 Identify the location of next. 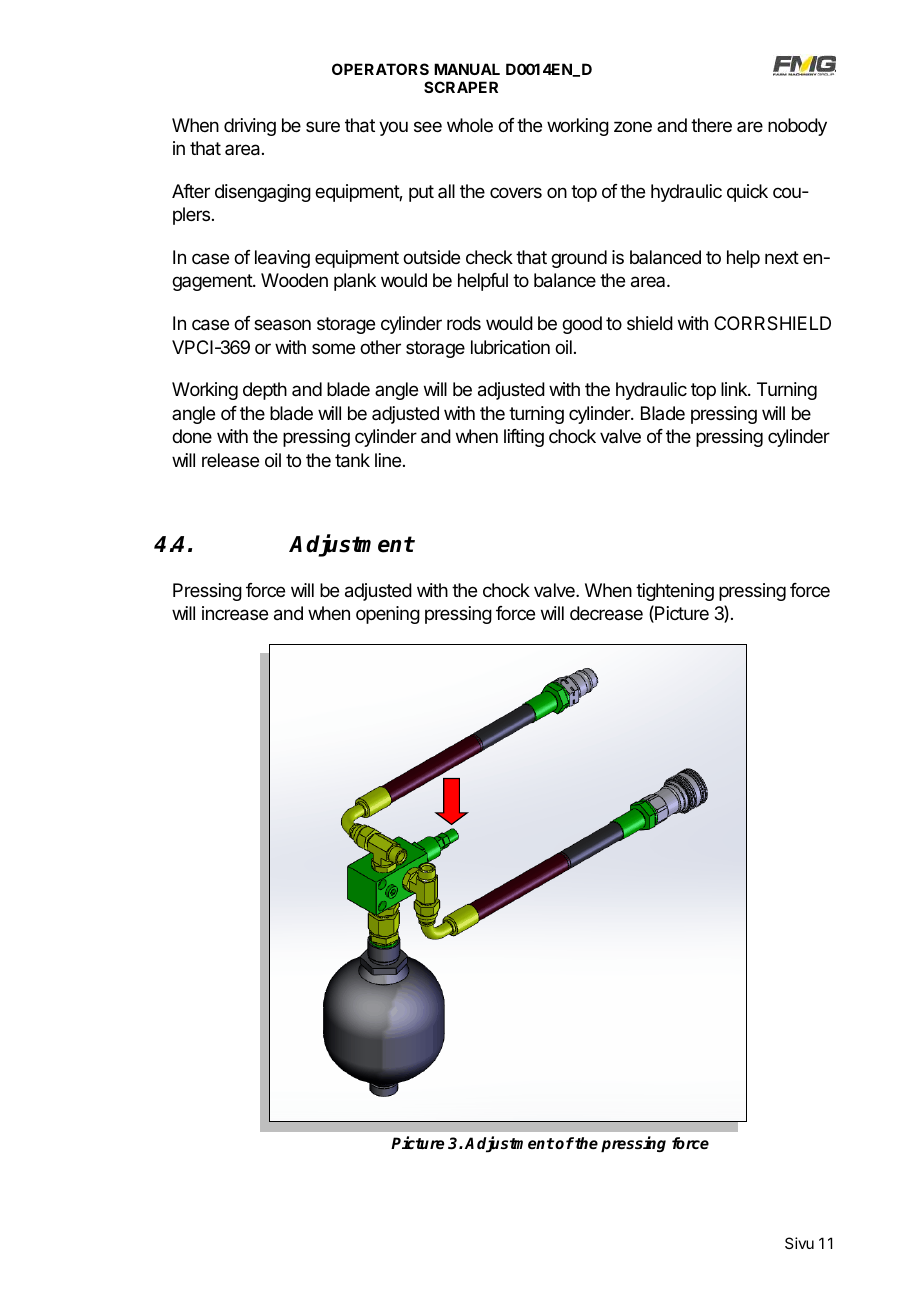
(782, 257).
